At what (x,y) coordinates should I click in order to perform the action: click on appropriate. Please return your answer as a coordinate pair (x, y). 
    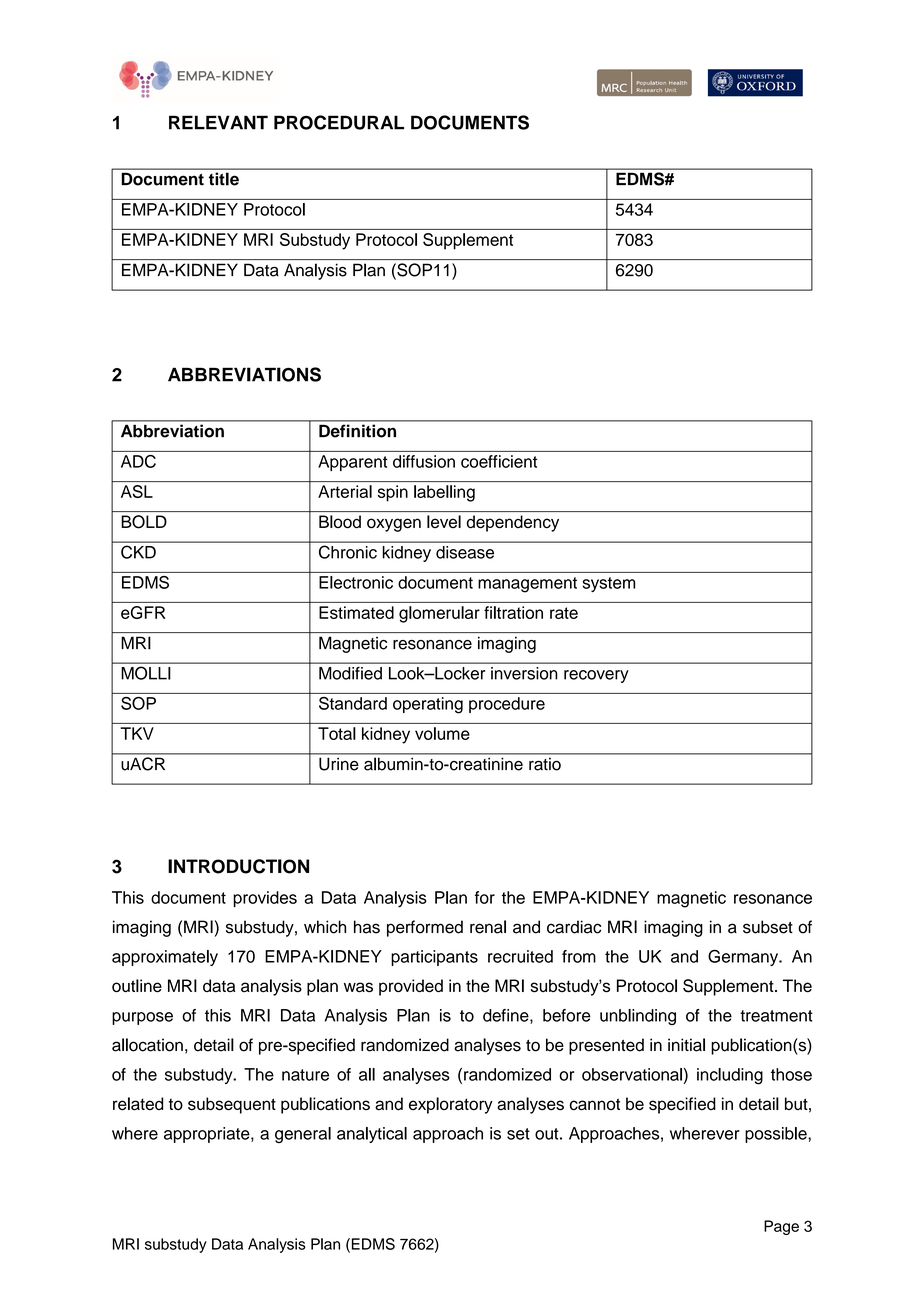
    Looking at the image, I should click on (208, 1135).
